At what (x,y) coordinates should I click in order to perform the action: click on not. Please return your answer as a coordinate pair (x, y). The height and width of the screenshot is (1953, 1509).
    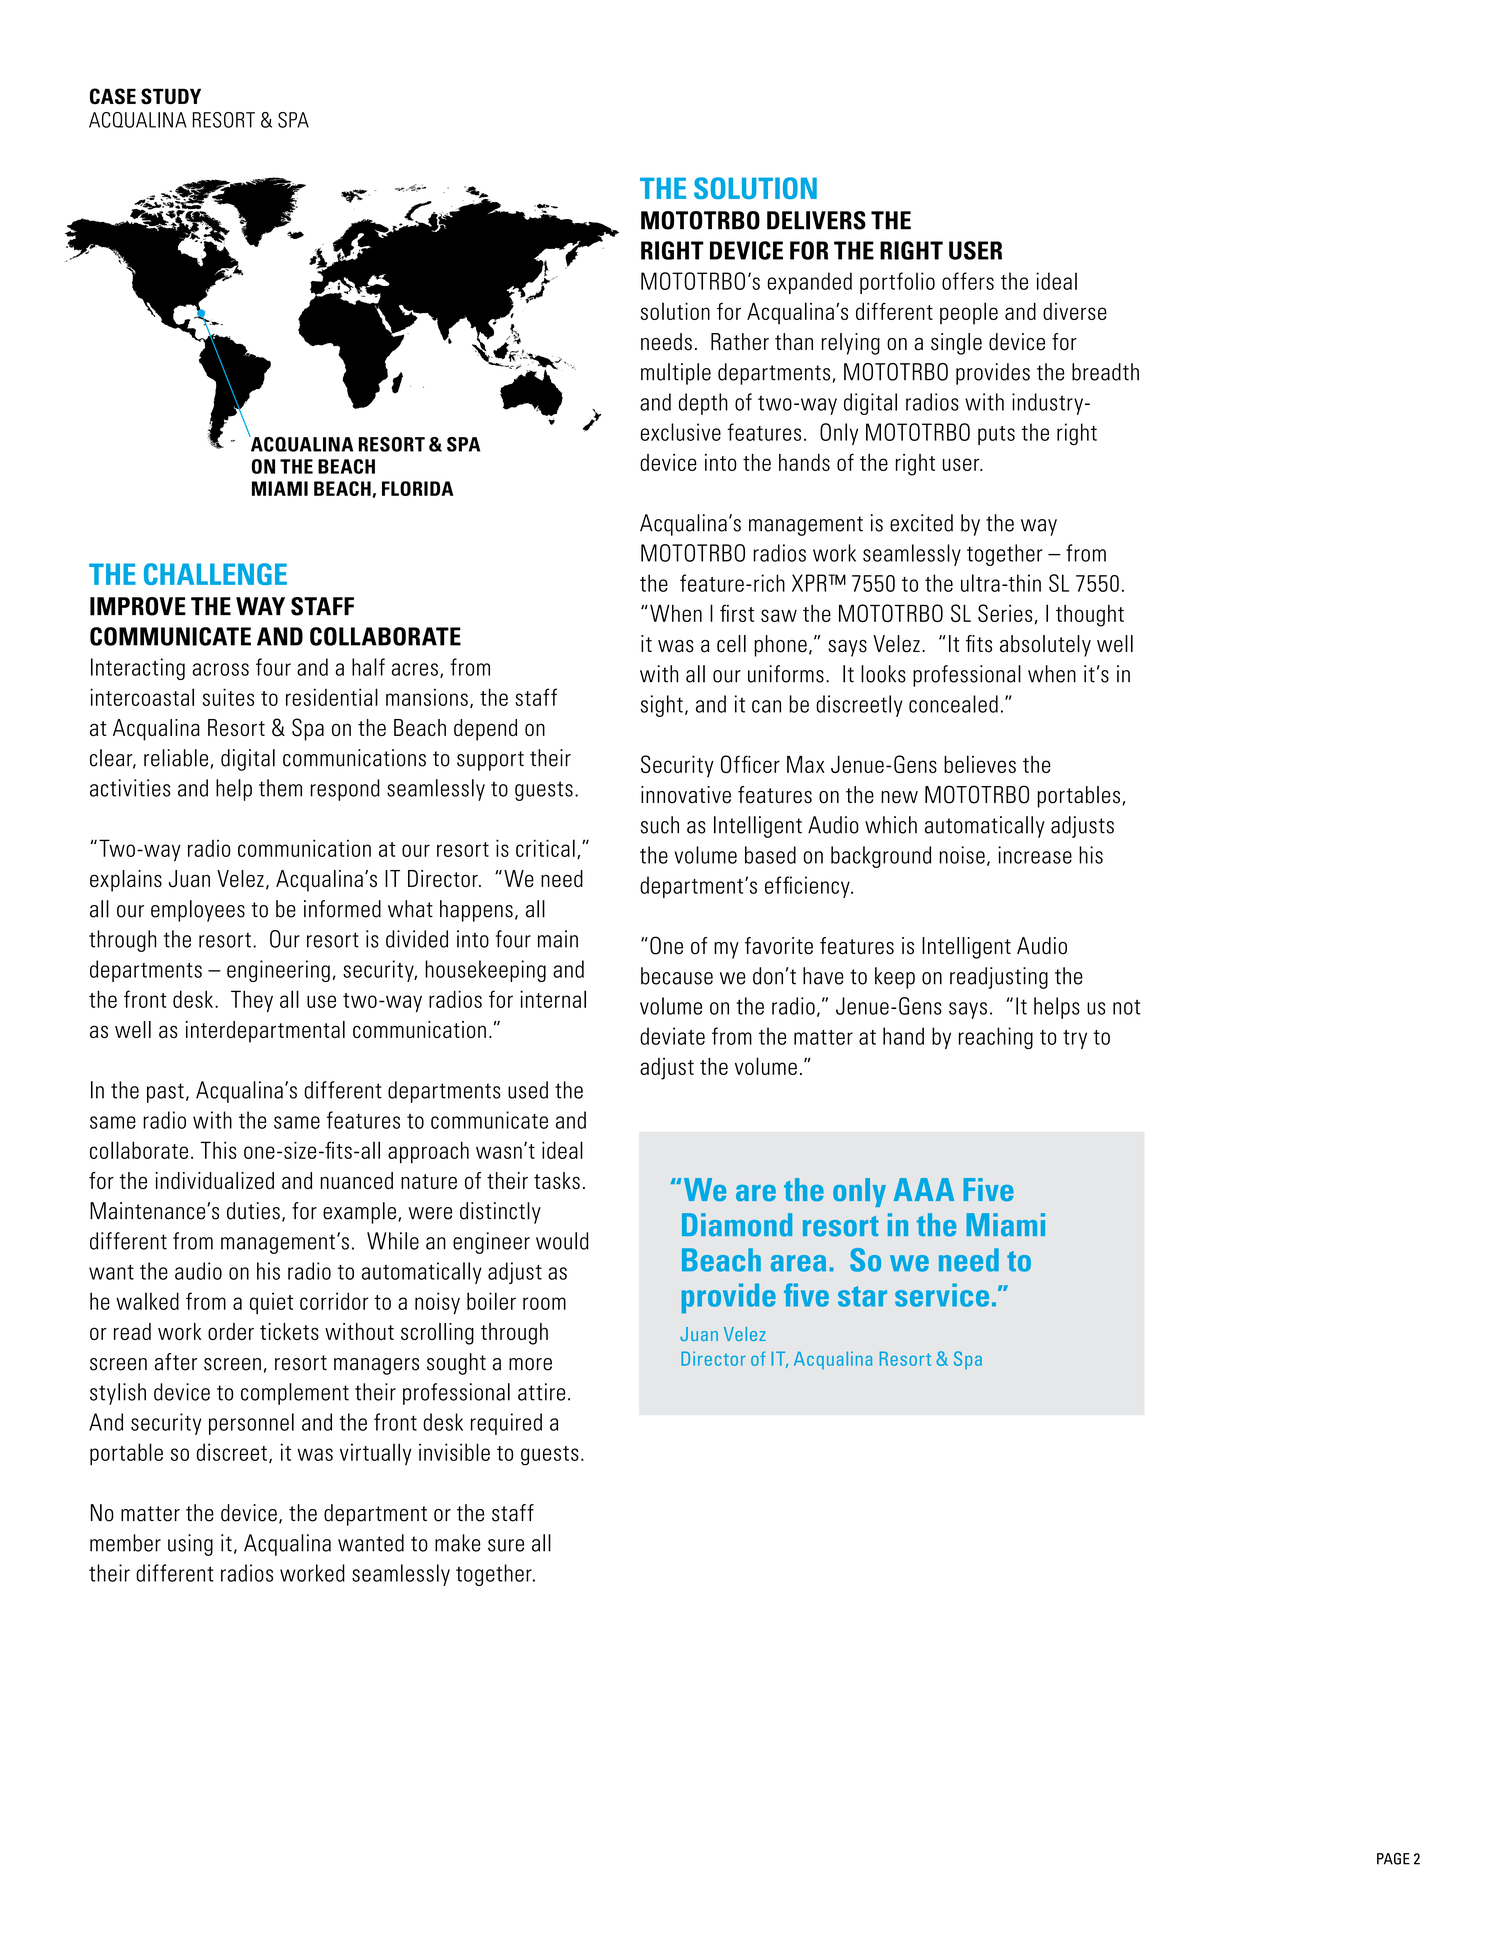
    Looking at the image, I should click on (1126, 1007).
